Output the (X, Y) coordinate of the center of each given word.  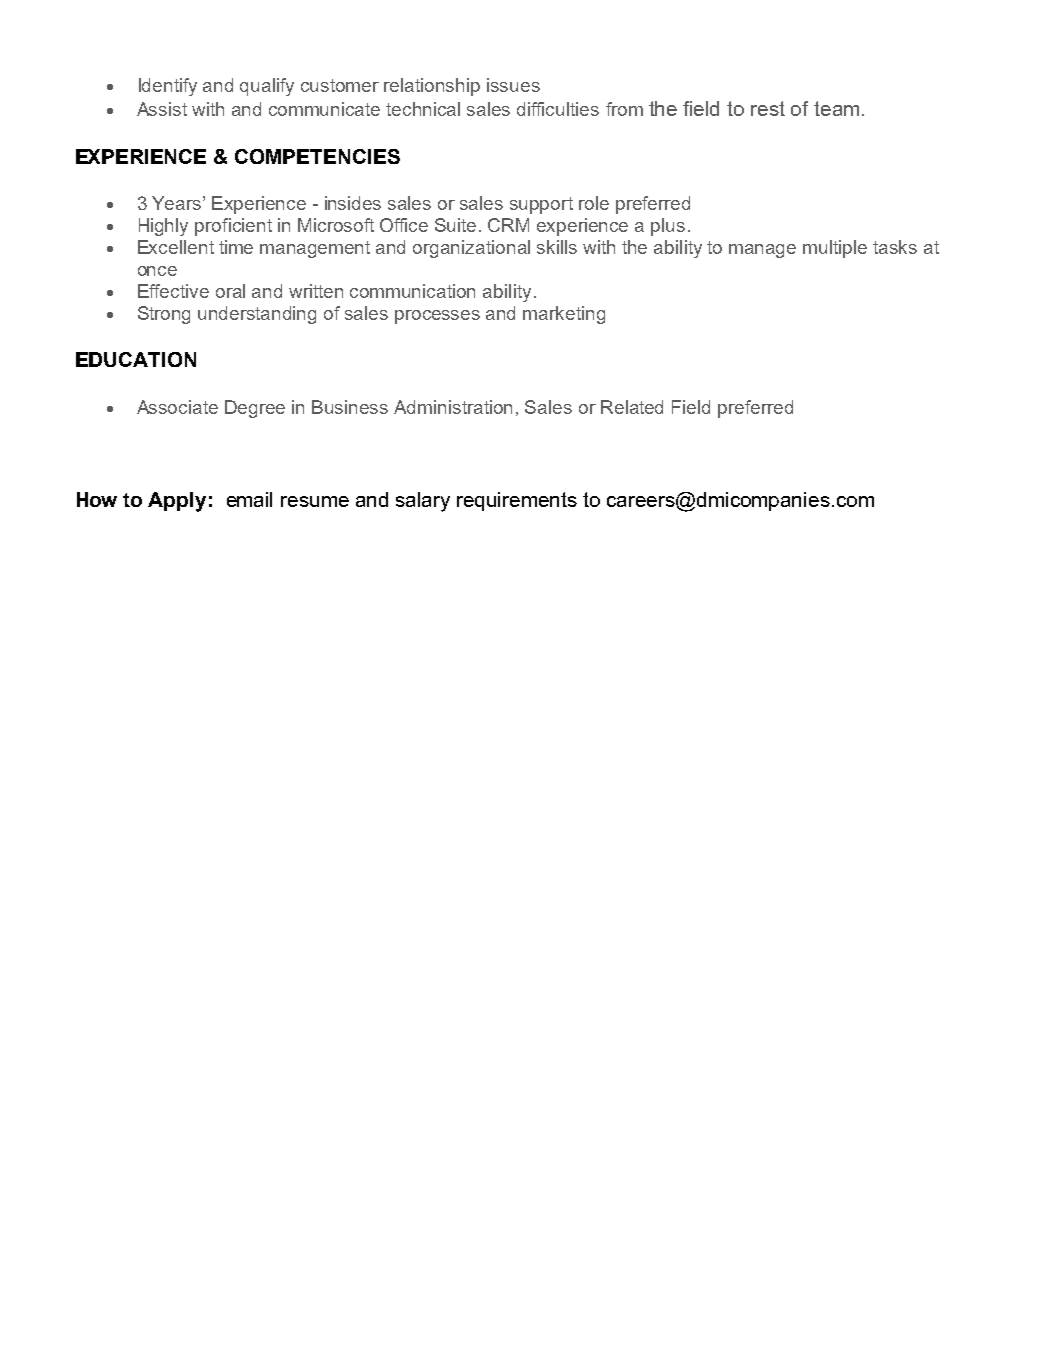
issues (513, 85)
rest (768, 108)
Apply (177, 502)
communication (412, 291)
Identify (168, 87)
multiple (835, 249)
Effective (173, 291)
